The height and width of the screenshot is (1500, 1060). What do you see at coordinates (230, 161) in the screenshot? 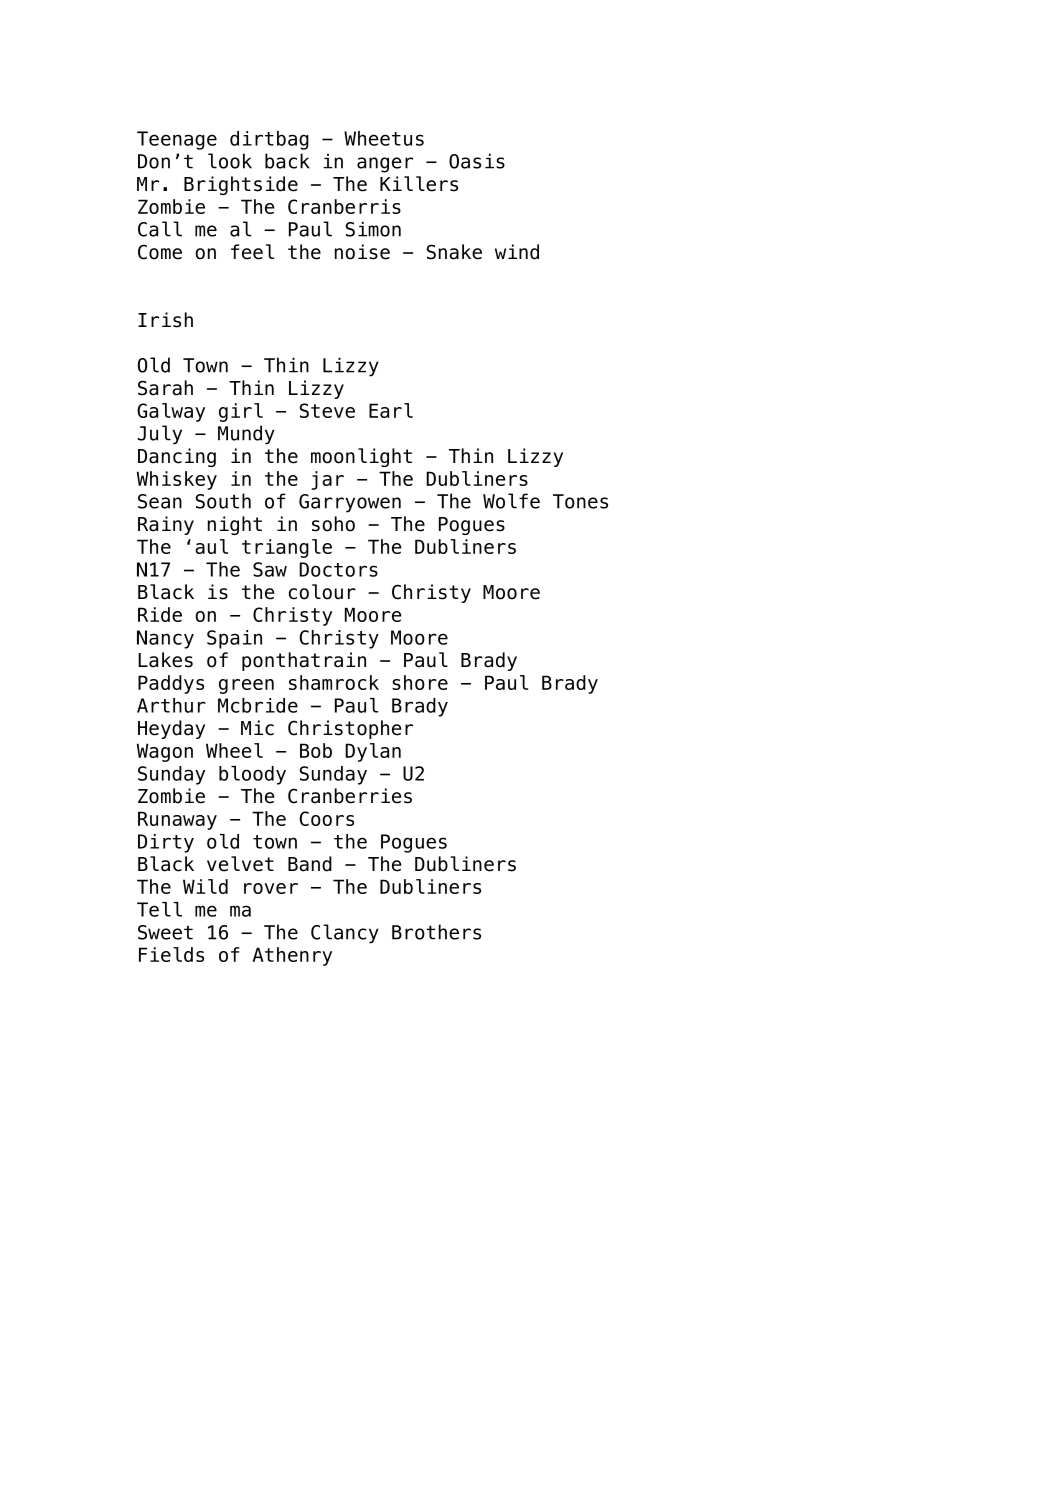
I see `look` at bounding box center [230, 161].
